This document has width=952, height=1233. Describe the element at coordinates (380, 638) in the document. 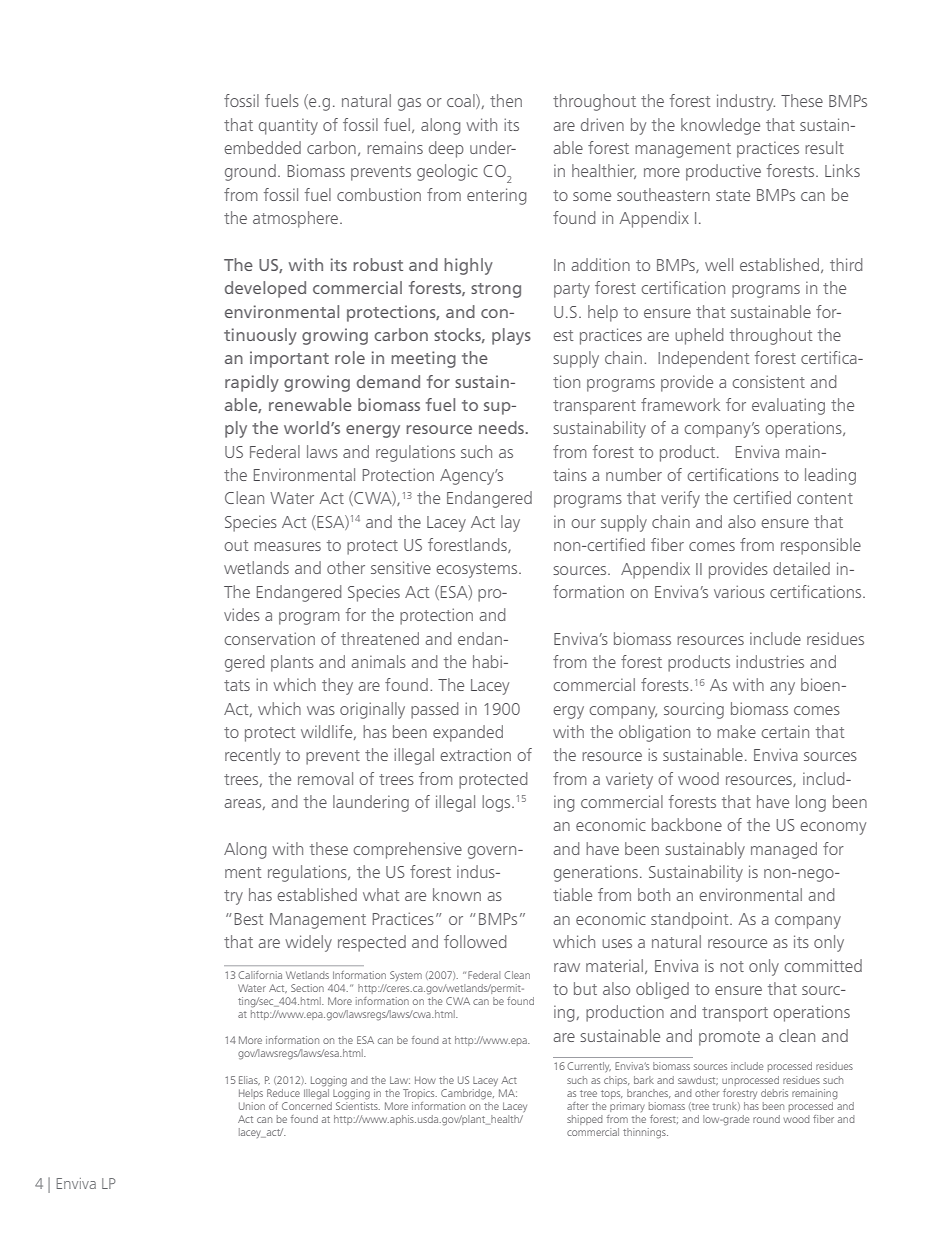

I see `threatened` at that location.
